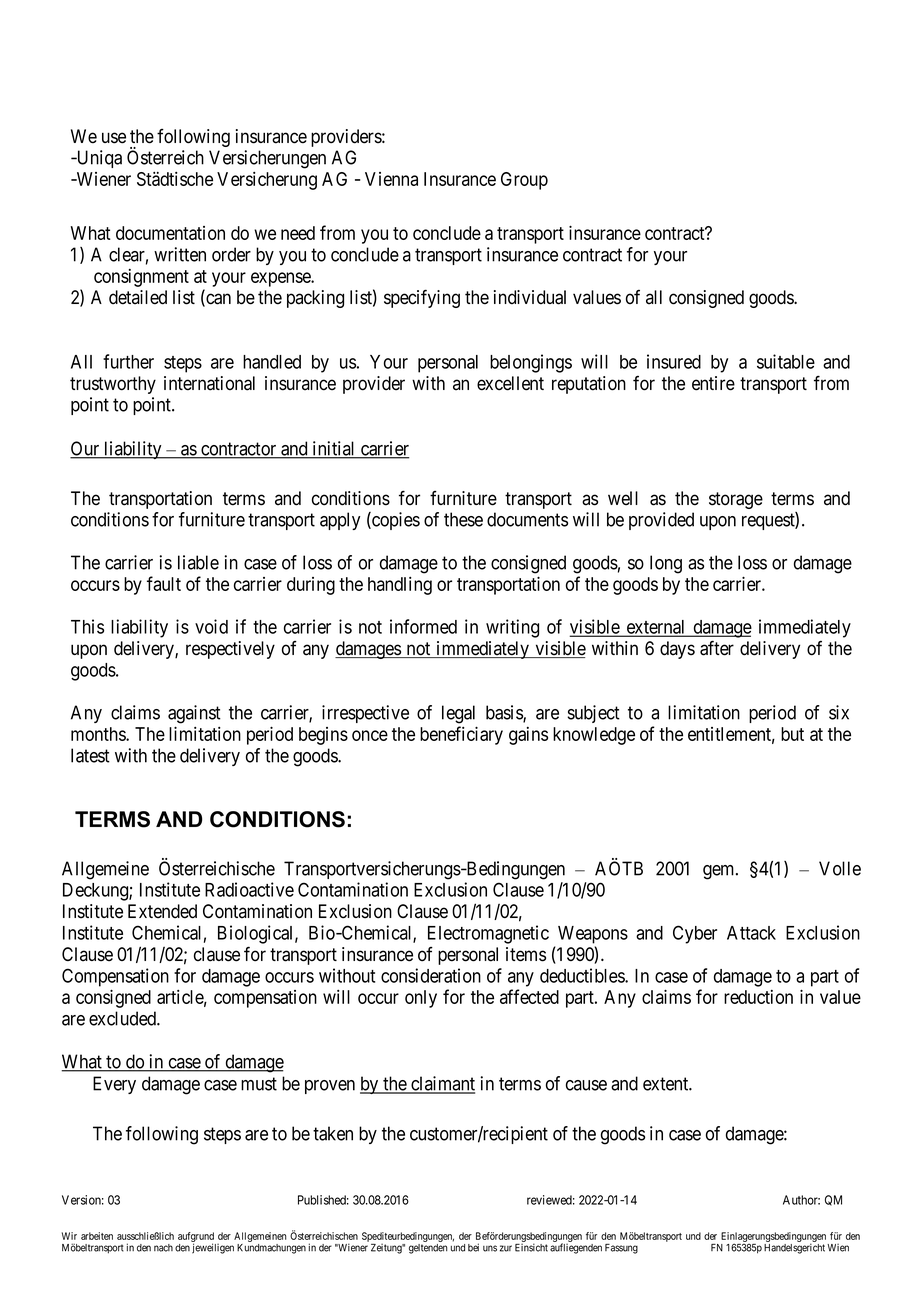 Image resolution: width=924 pixels, height=1308 pixels. I want to click on documentation, so click(170, 233).
